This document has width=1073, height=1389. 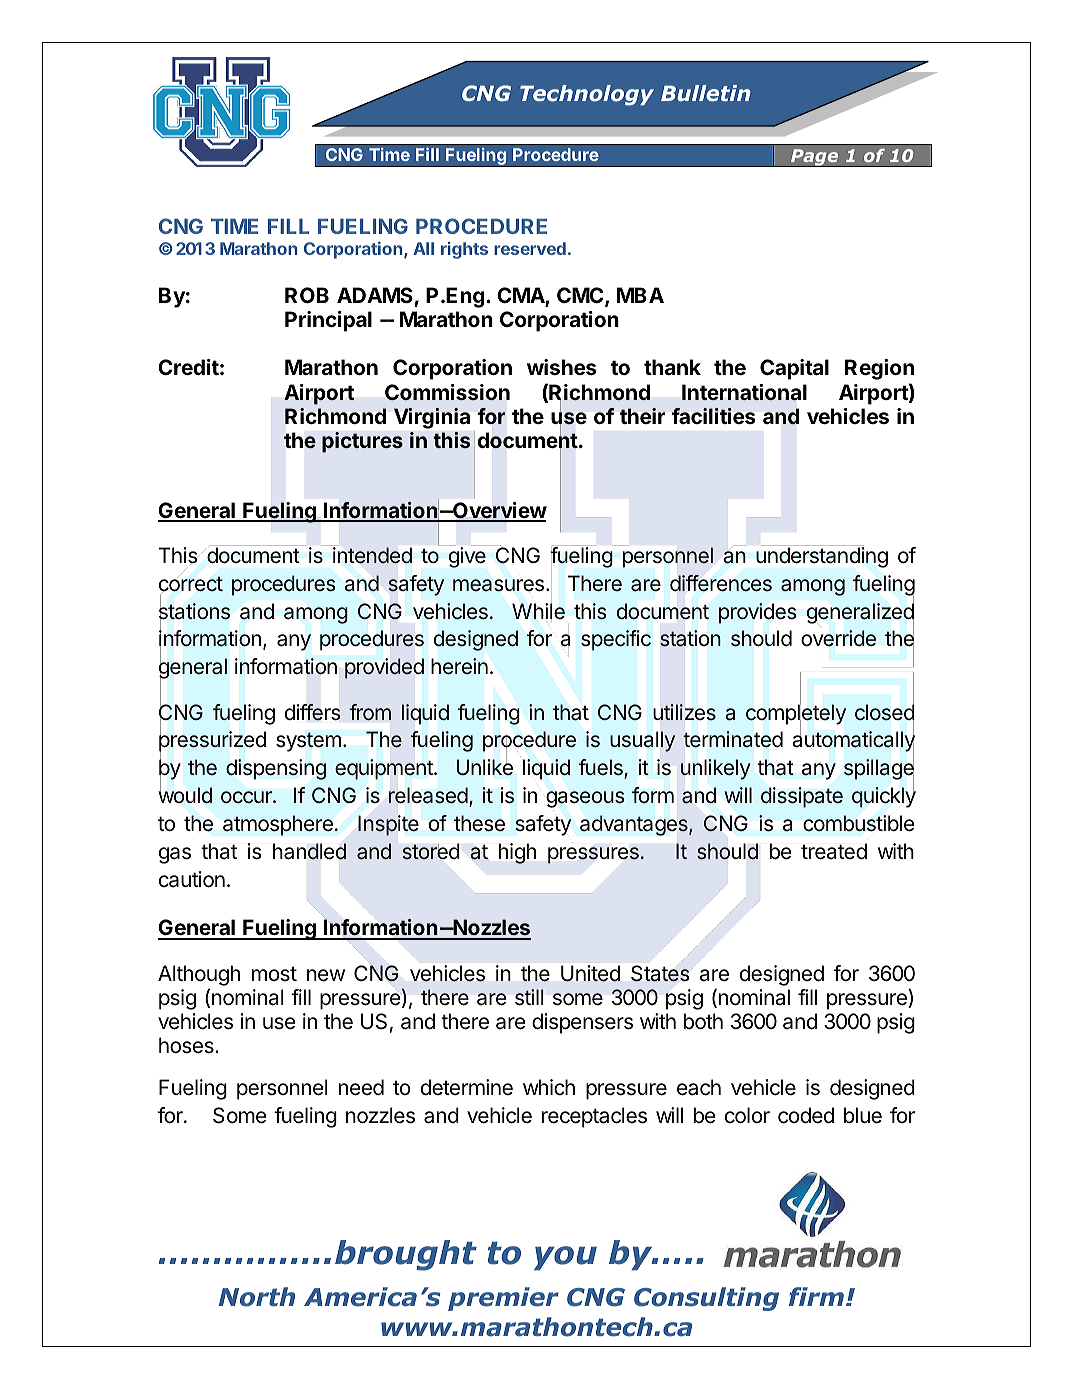 I want to click on treated, so click(x=834, y=851).
